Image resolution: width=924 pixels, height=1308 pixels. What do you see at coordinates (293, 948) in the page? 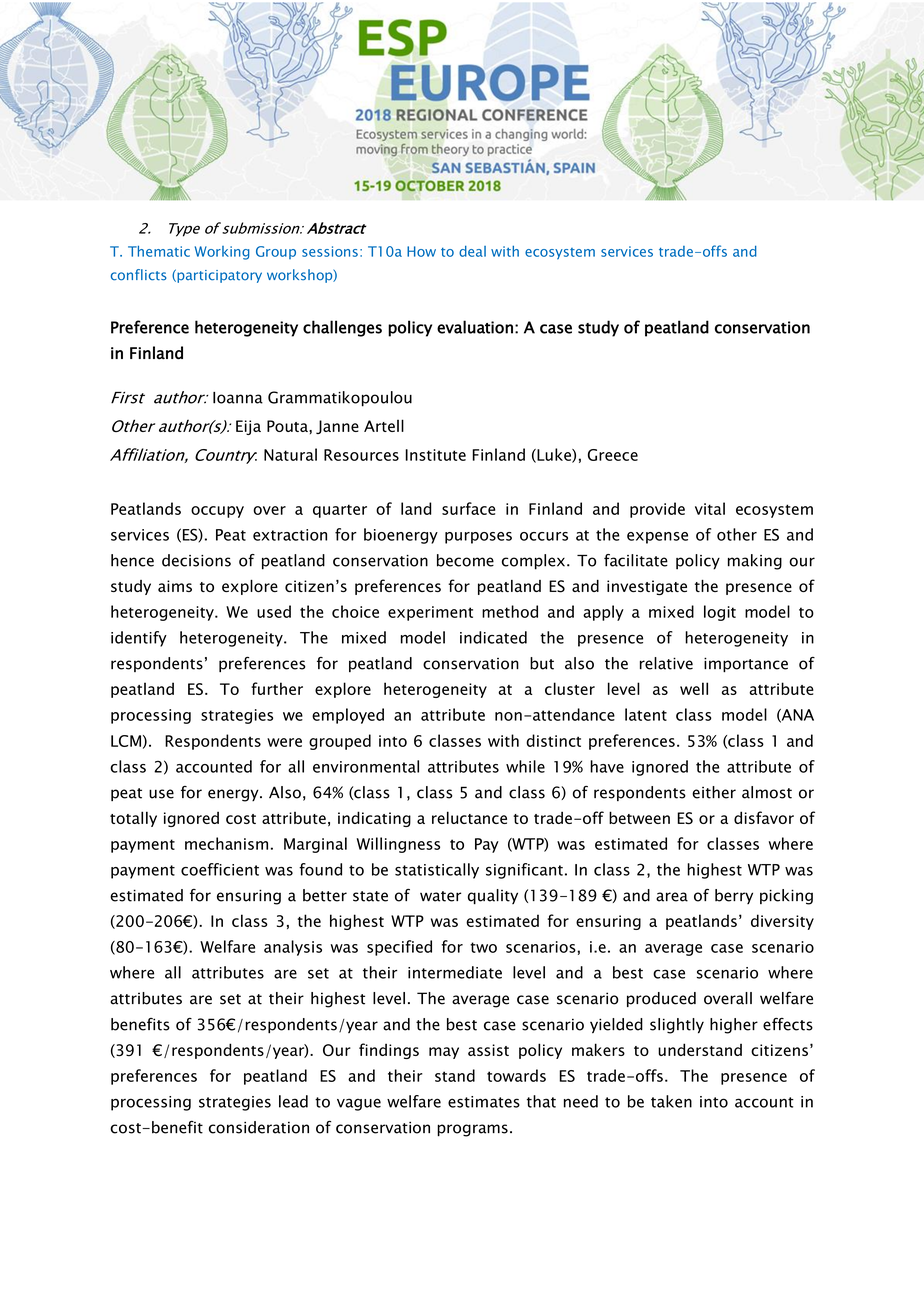
I see `analysis` at bounding box center [293, 948].
